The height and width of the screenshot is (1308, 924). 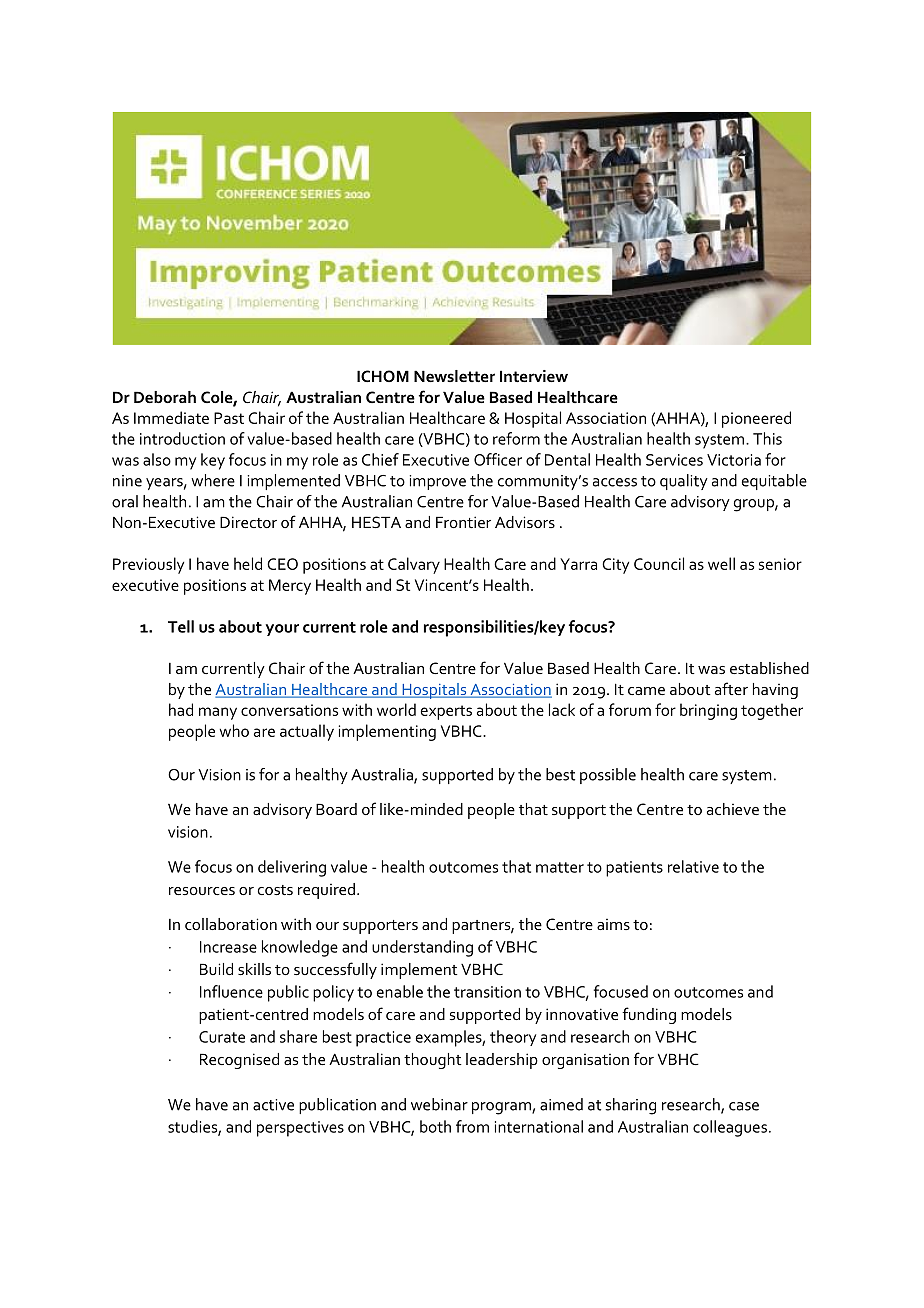 What do you see at coordinates (454, 376) in the screenshot?
I see `Newsletter` at bounding box center [454, 376].
